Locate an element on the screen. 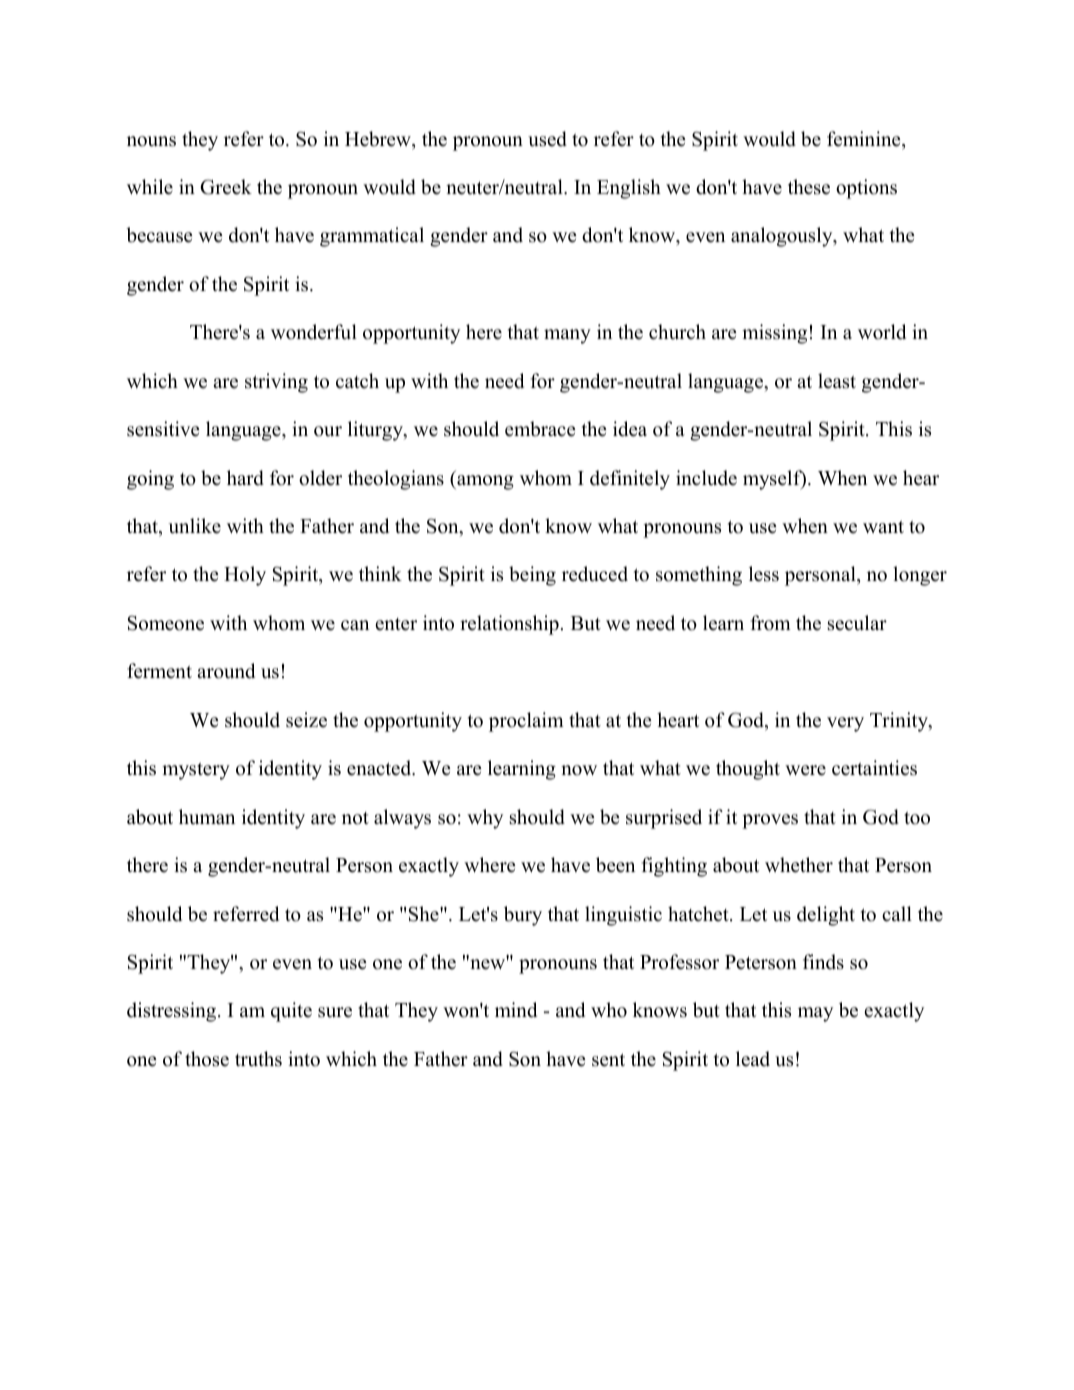  least is located at coordinates (837, 381).
